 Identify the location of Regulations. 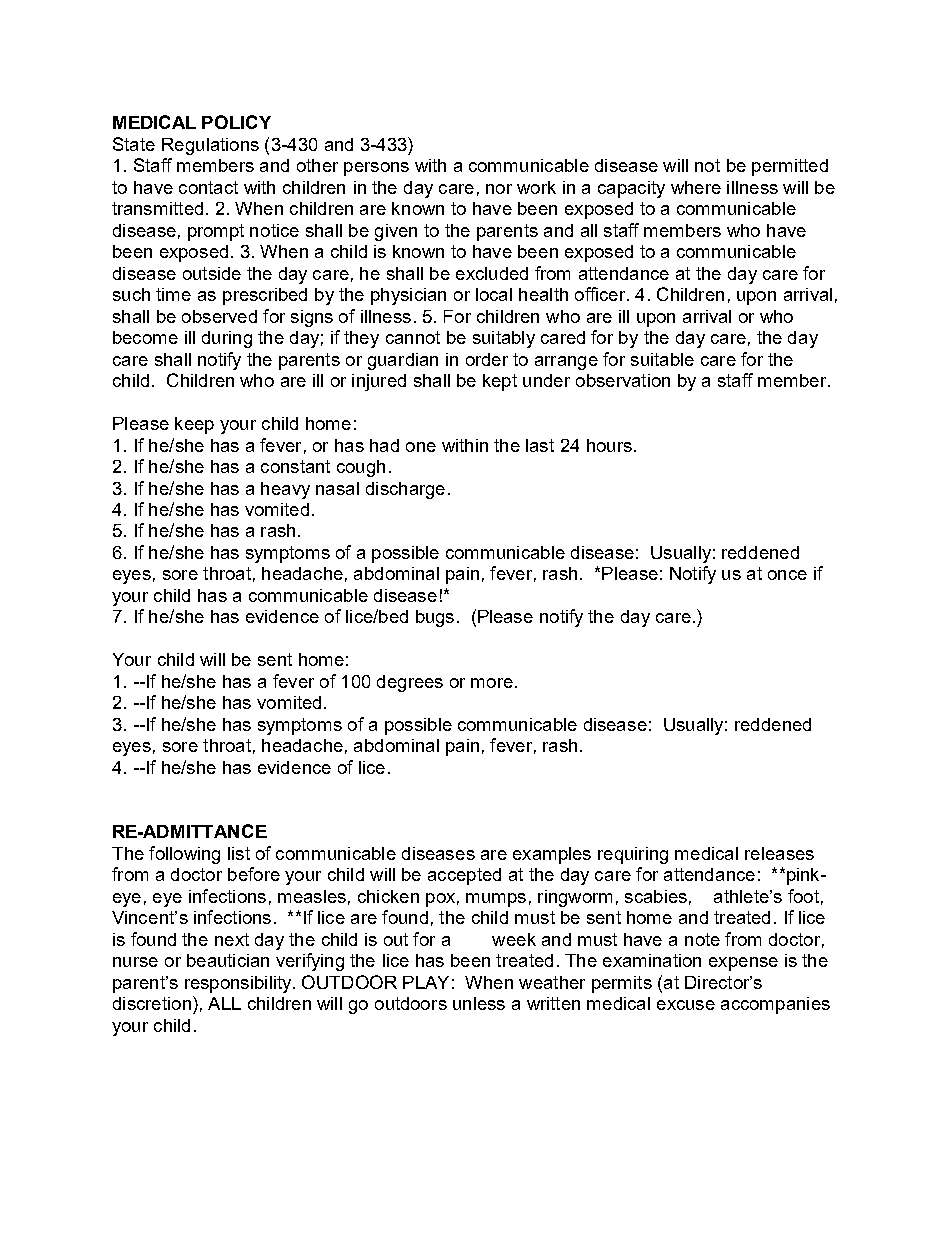
(210, 146).
